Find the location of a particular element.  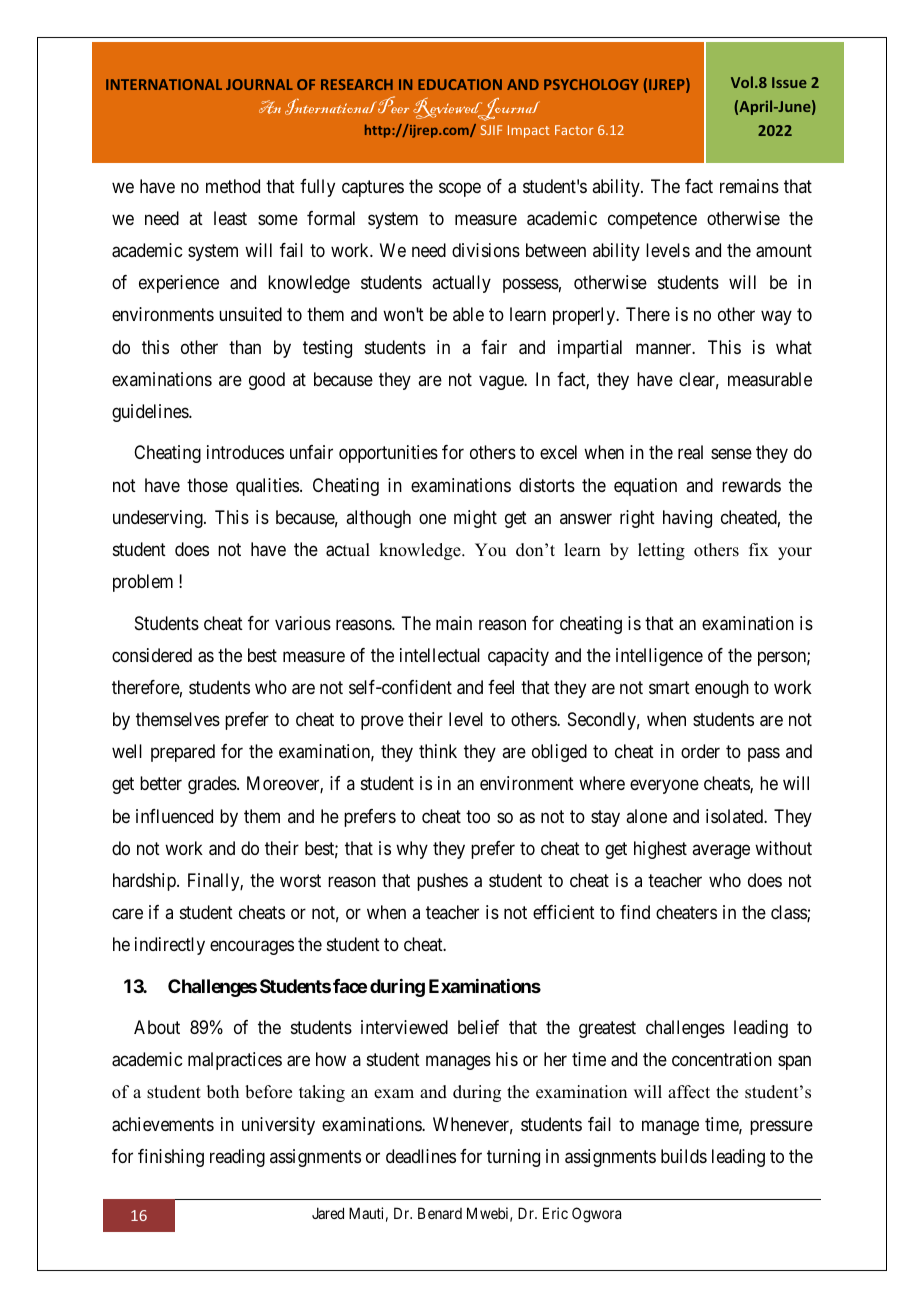

Issue is located at coordinates (789, 82).
